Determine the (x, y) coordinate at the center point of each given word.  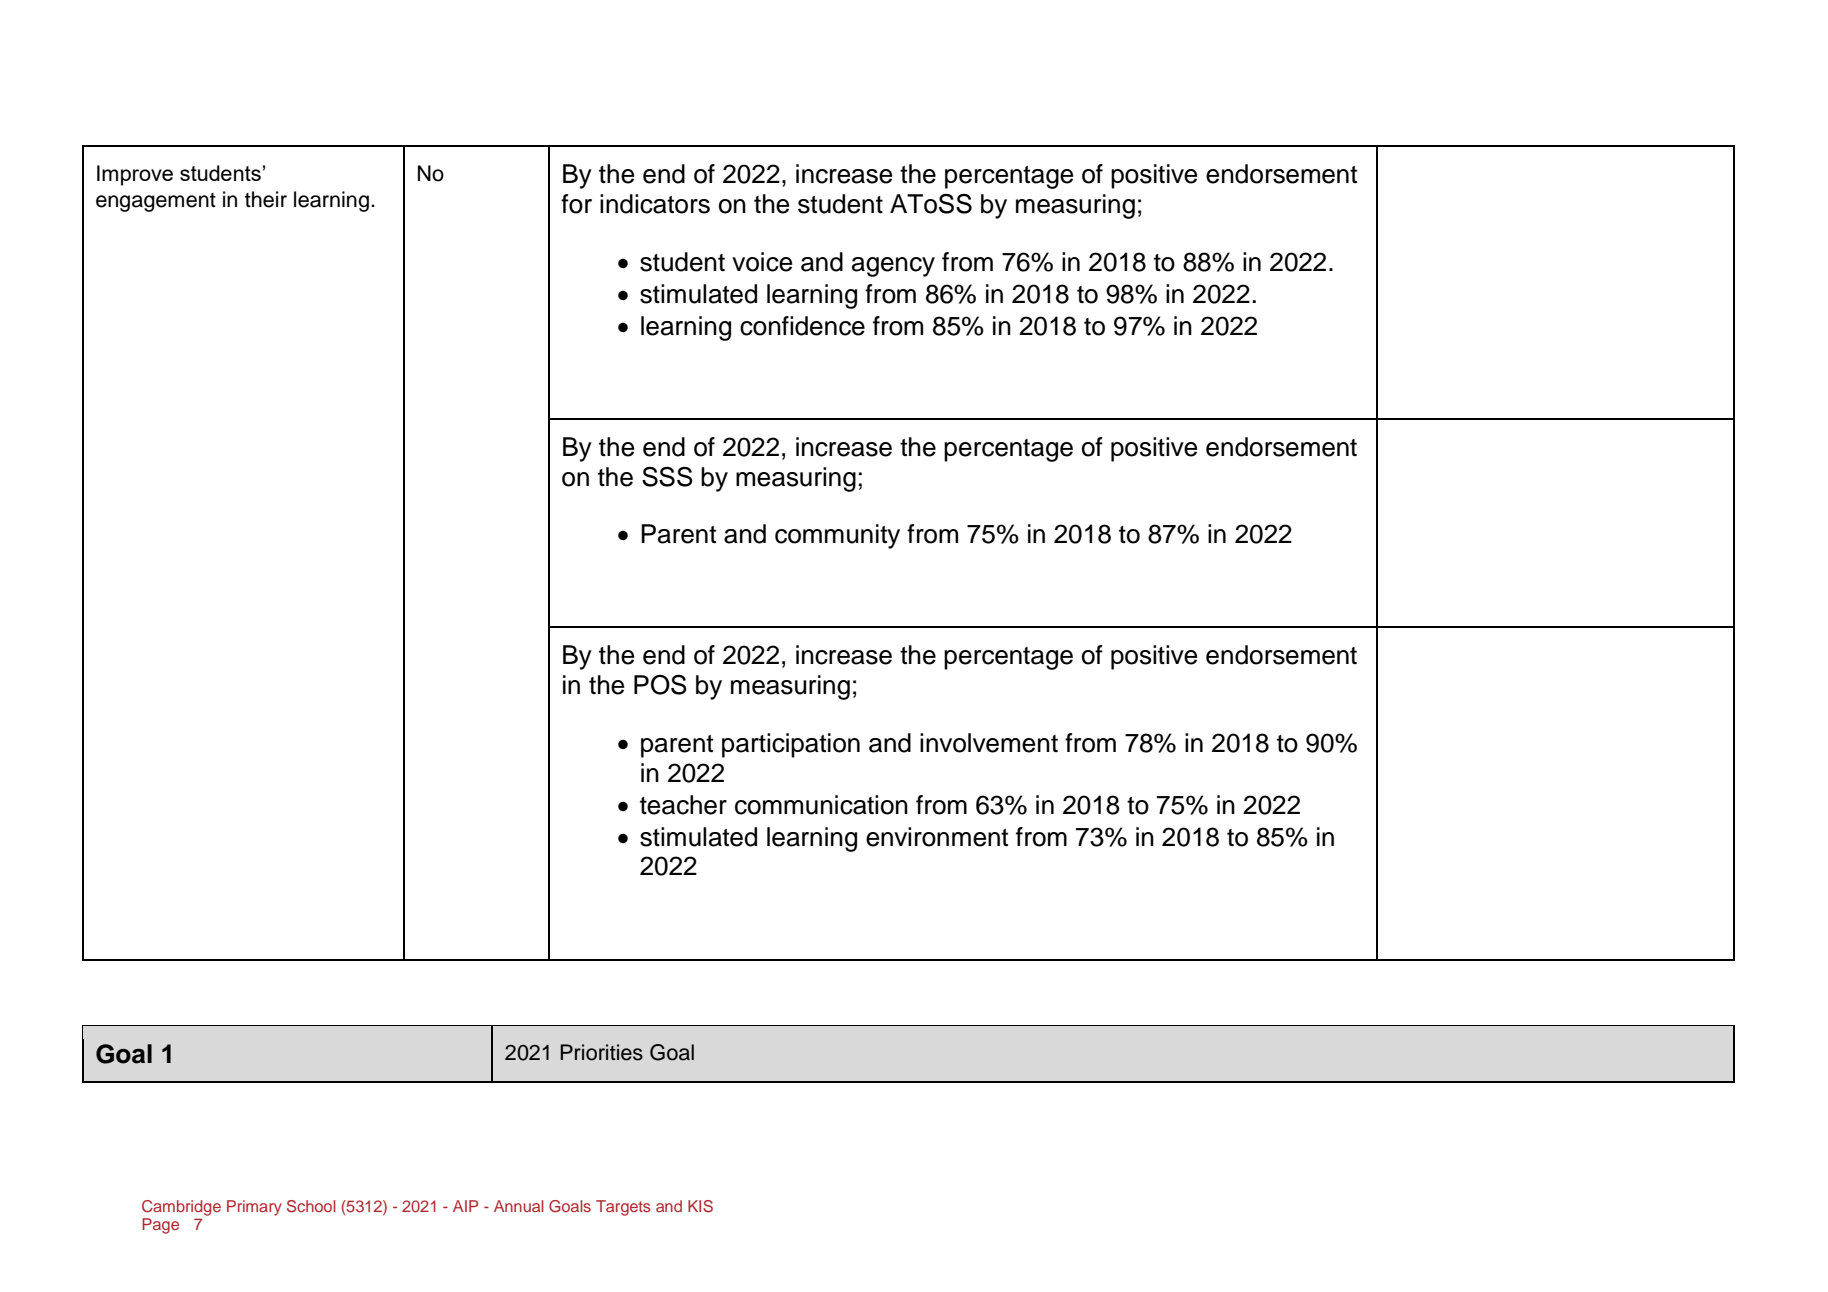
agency (893, 267)
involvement (989, 743)
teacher (683, 805)
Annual (519, 1206)
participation (791, 745)
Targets (623, 1208)
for (576, 204)
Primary (254, 1208)
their (266, 199)
